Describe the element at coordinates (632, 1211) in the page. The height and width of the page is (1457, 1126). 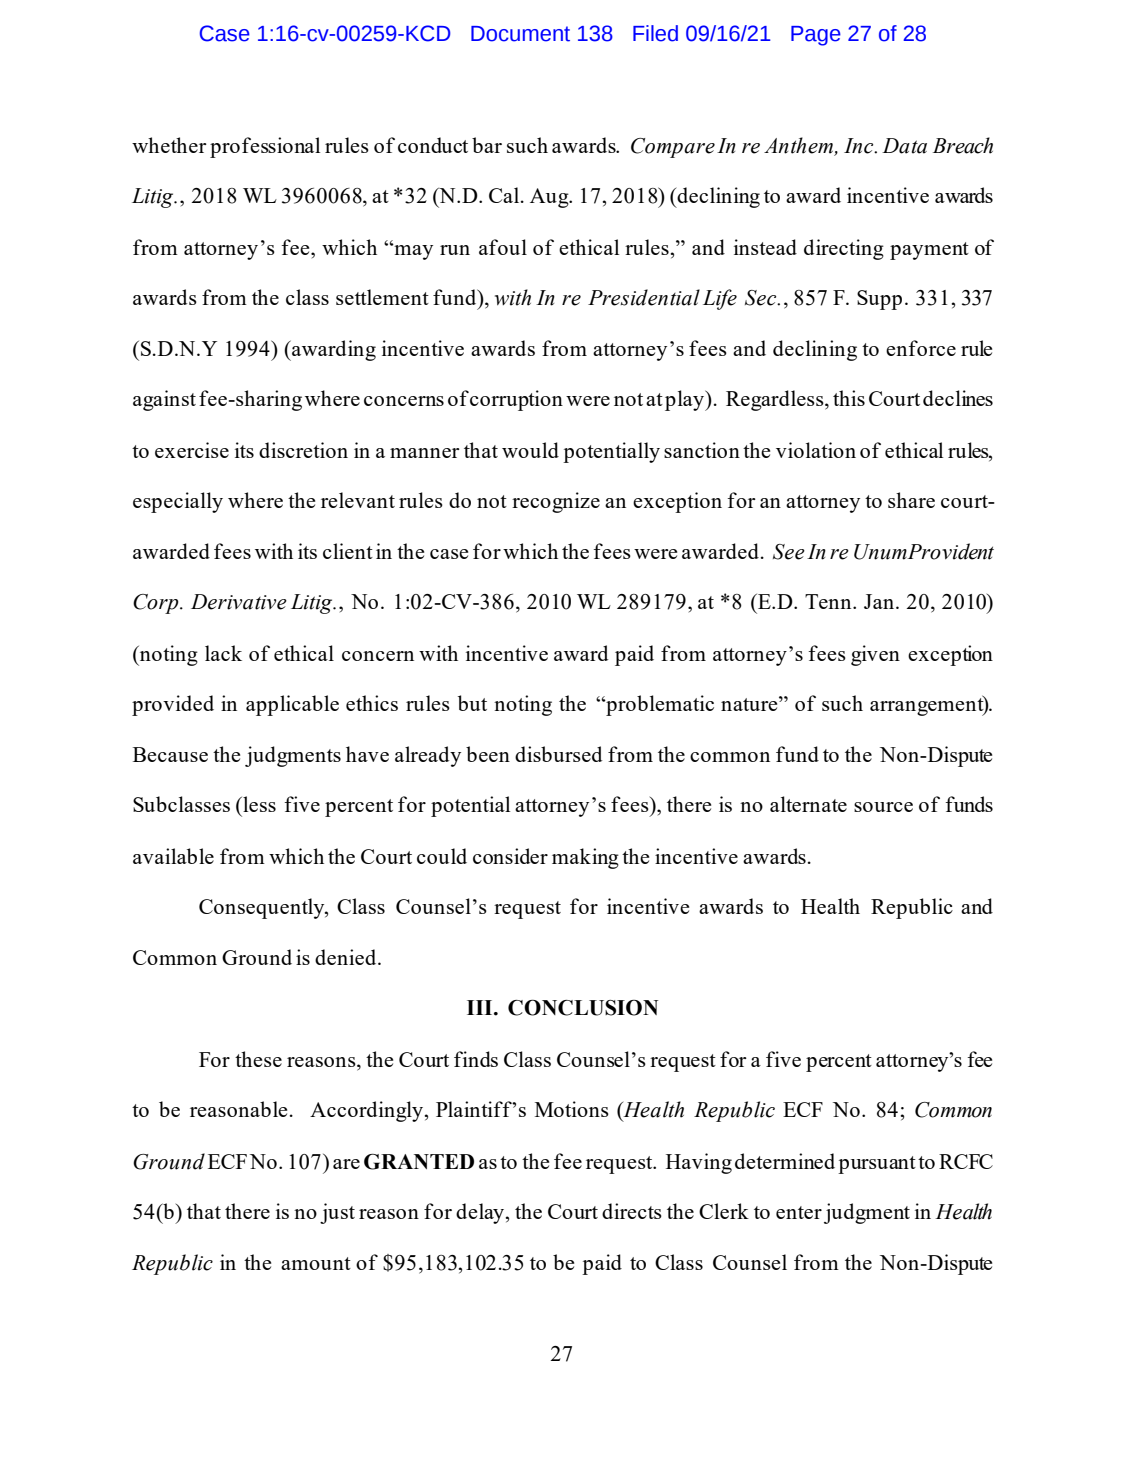
I see `directs` at that location.
